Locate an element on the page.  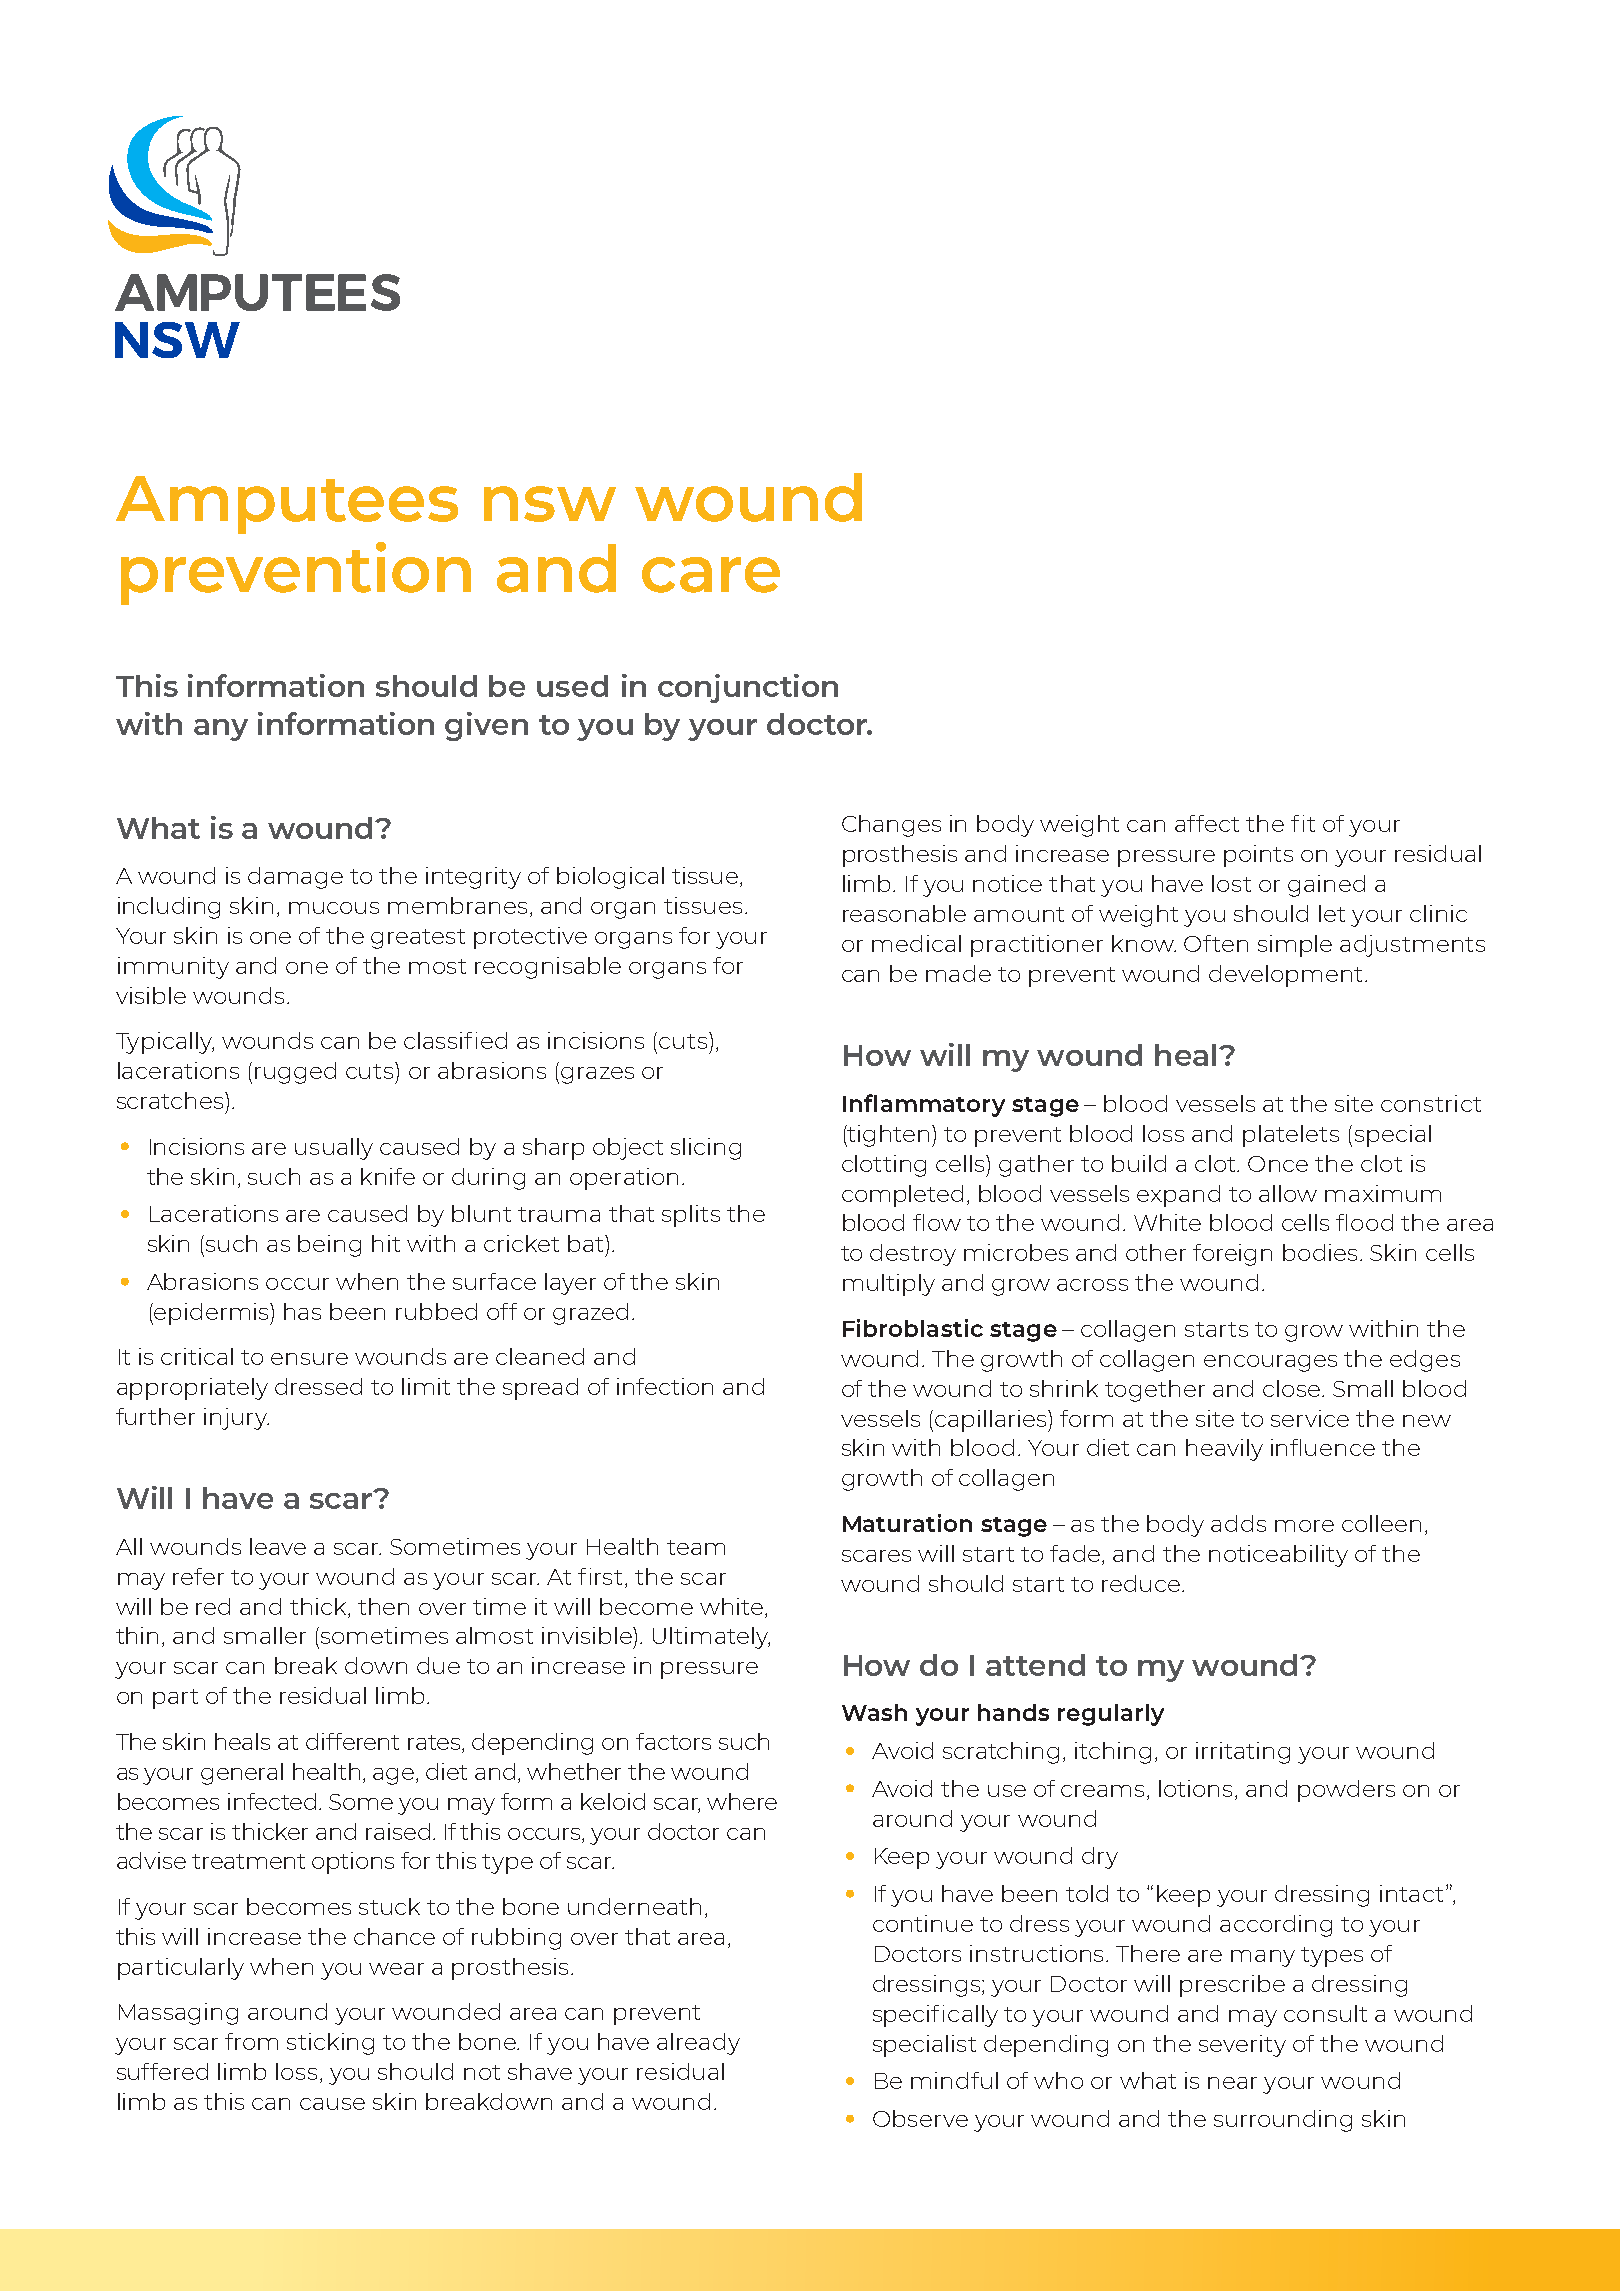
sticking is located at coordinates (330, 2044).
